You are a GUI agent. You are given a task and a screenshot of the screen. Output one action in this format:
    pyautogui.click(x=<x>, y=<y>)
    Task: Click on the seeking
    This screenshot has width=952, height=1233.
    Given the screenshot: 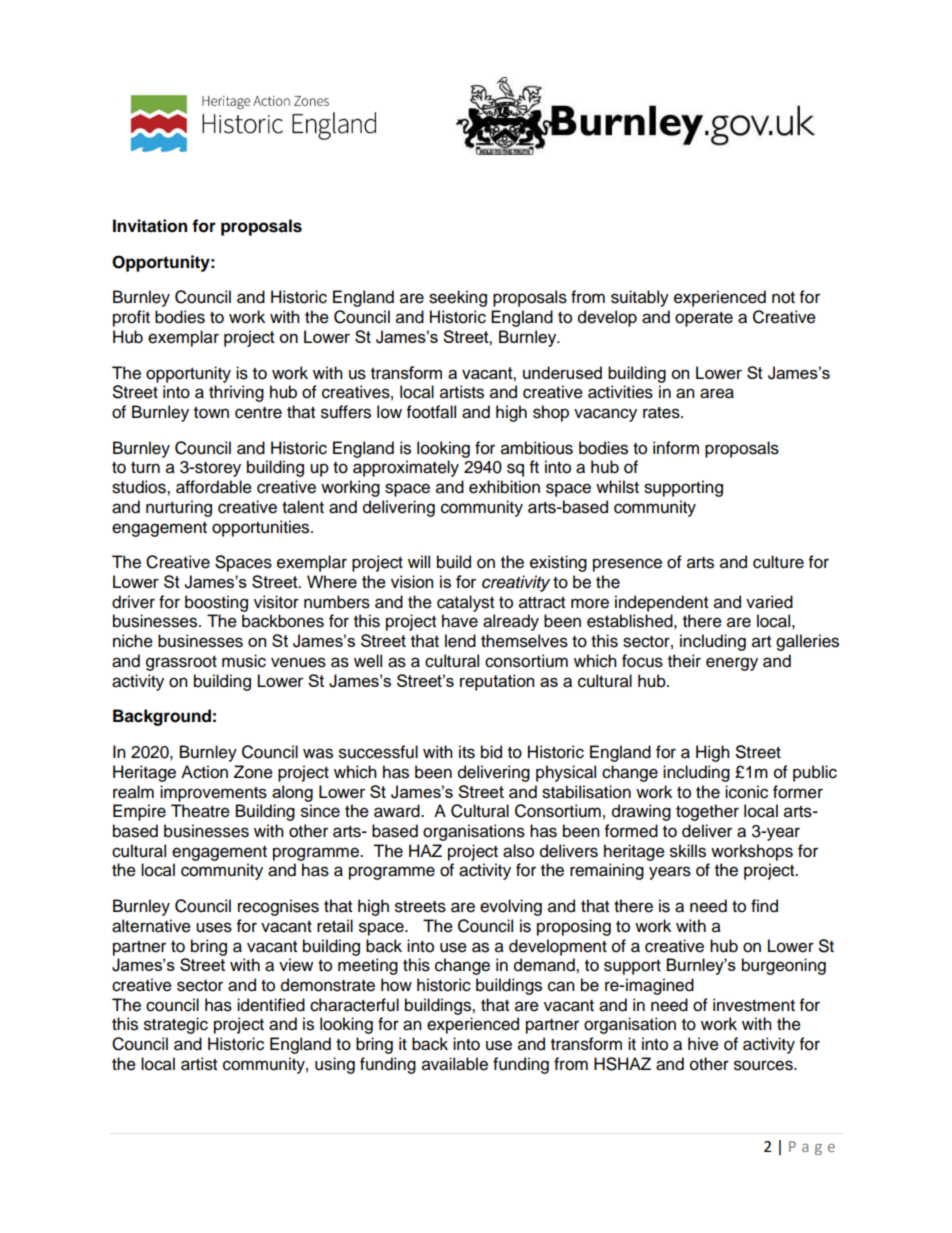 What is the action you would take?
    pyautogui.click(x=458, y=298)
